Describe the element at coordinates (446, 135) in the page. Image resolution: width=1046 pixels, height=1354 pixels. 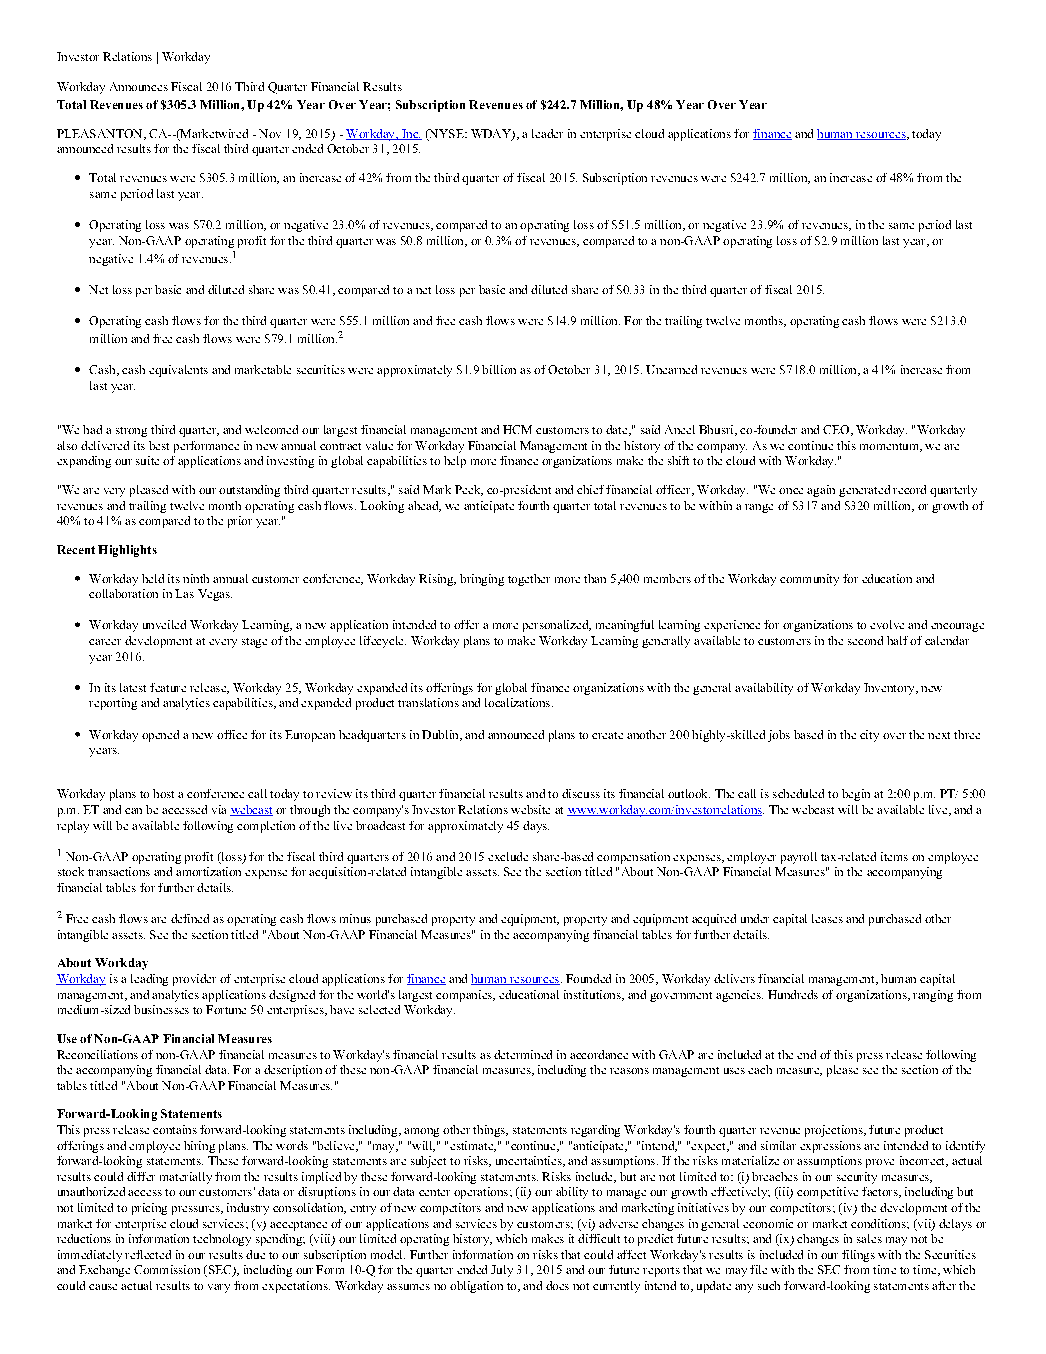
I see `NYSE` at that location.
